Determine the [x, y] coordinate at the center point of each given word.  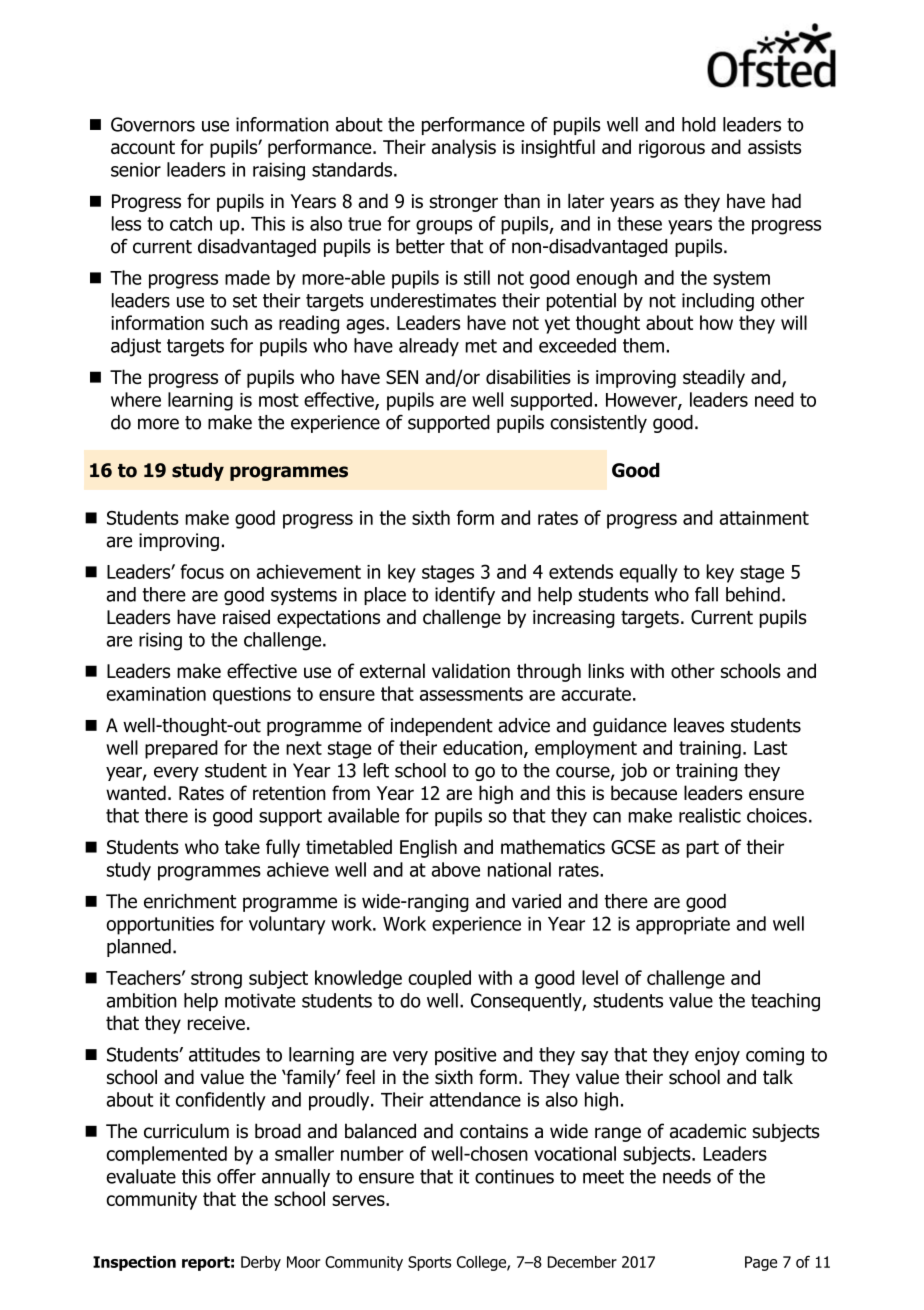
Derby [261, 1263]
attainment [764, 518]
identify [465, 596]
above [455, 869]
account [143, 147]
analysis [464, 148]
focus [202, 571]
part [702, 849]
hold [699, 124]
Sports [429, 1263]
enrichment [190, 901]
